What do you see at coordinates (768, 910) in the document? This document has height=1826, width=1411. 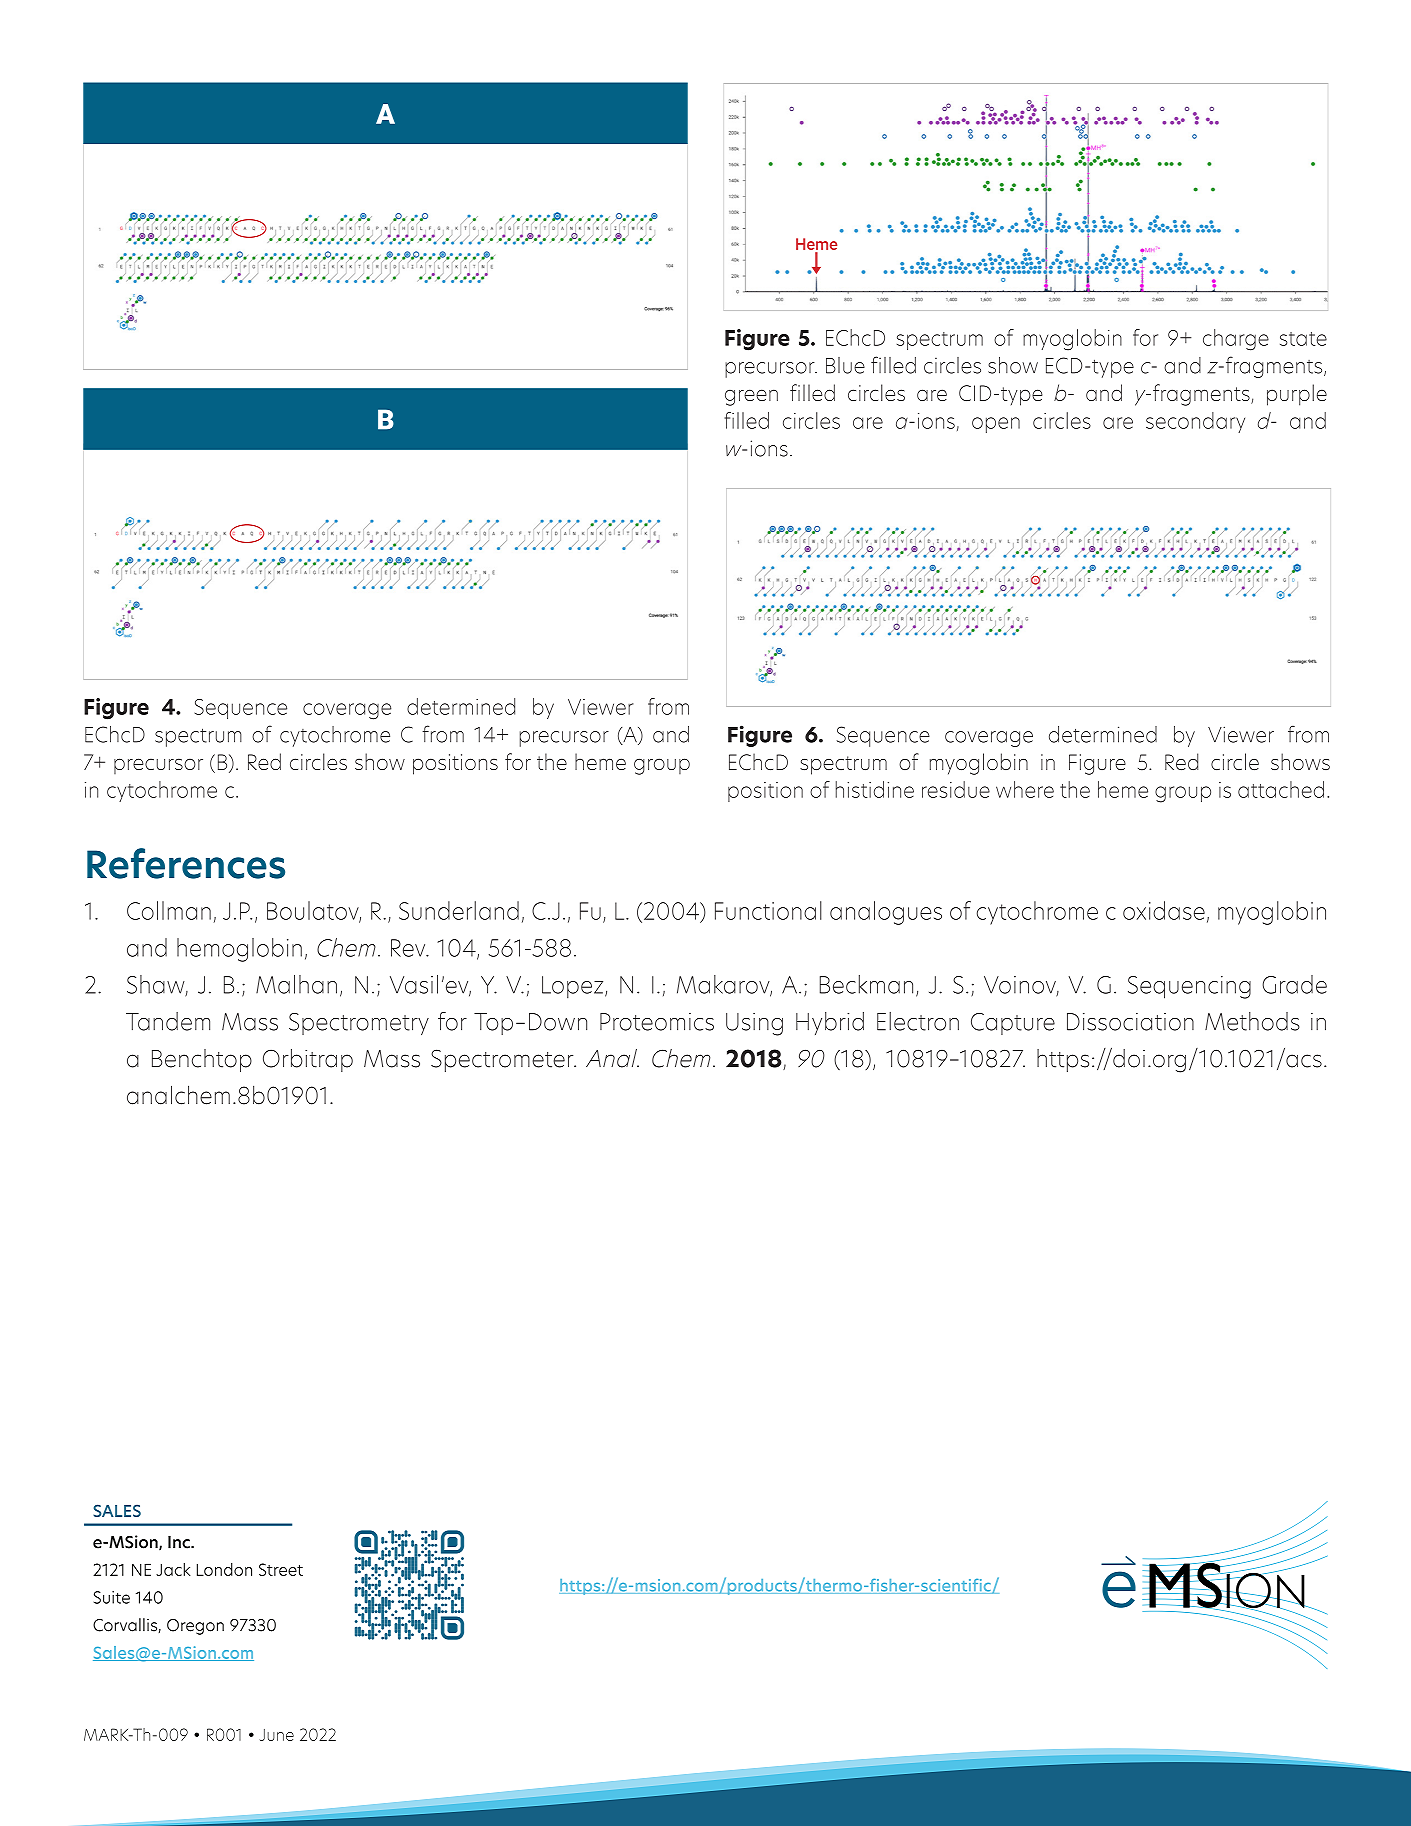 I see `Functional` at bounding box center [768, 910].
